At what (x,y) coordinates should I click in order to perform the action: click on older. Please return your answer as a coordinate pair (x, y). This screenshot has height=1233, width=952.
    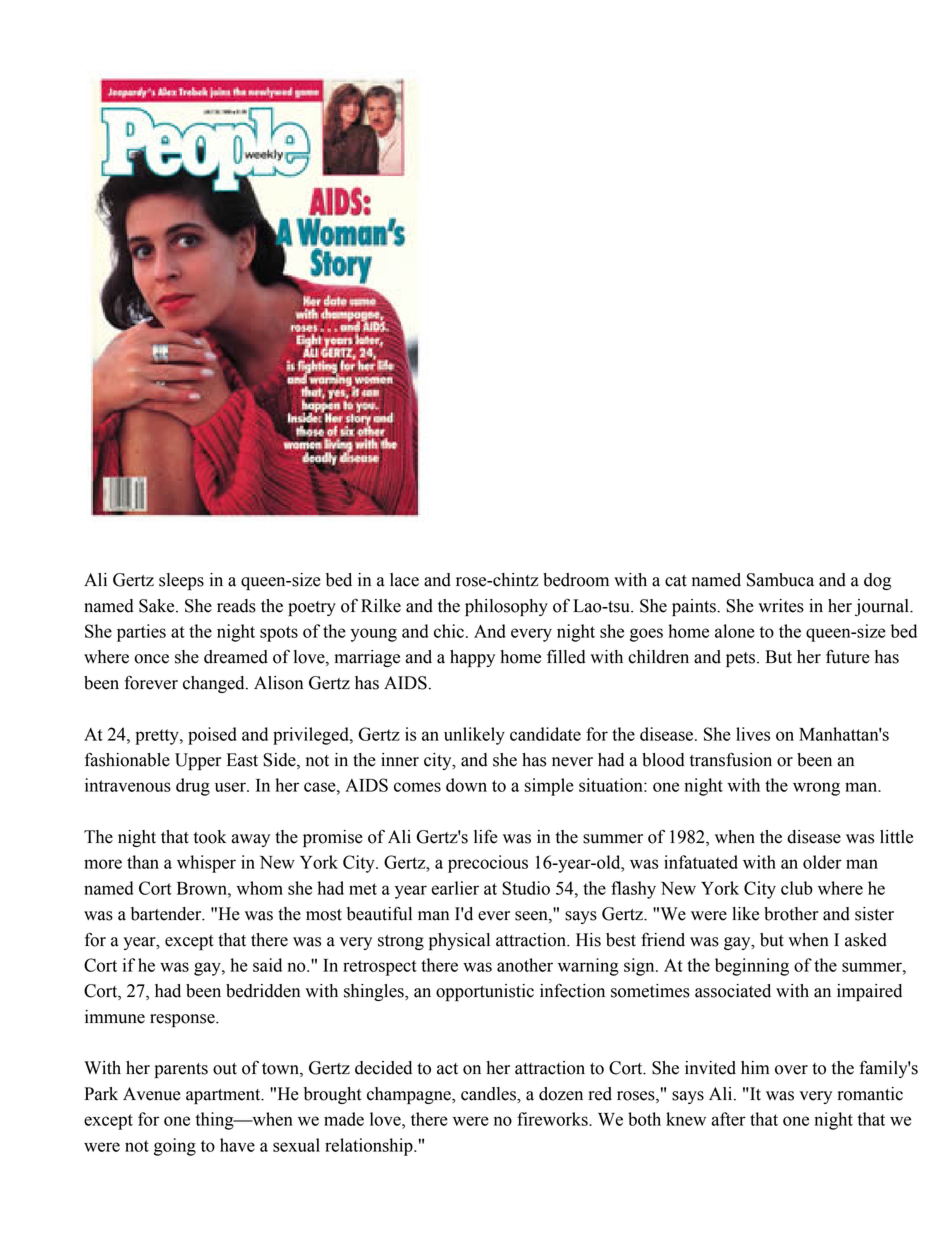
    Looking at the image, I should click on (822, 862).
